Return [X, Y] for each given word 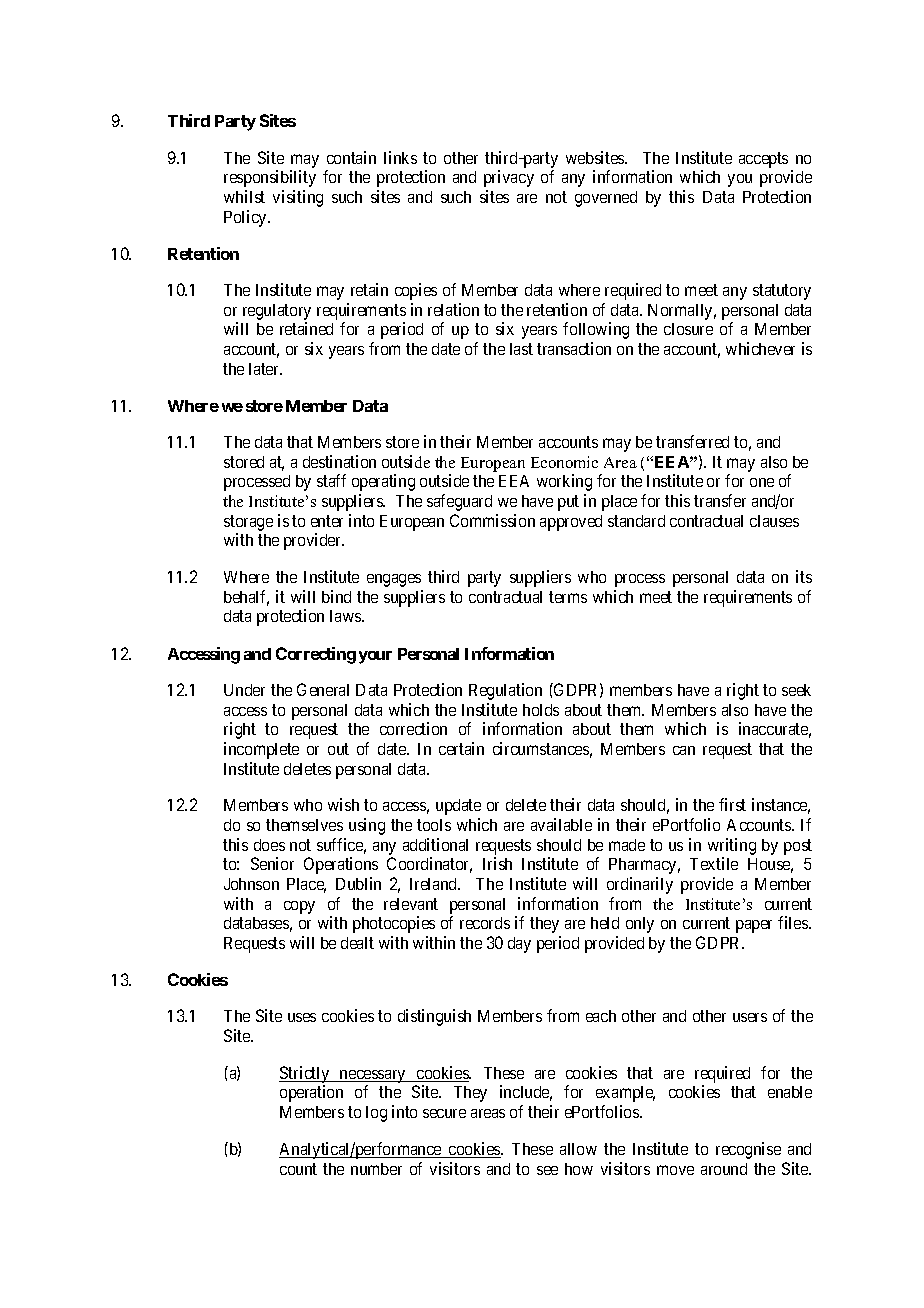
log [376, 1114]
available [561, 824]
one [762, 482]
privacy [509, 178]
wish [343, 804]
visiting [298, 198]
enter [327, 521]
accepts [763, 160]
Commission [492, 520]
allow [578, 1149]
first [732, 804]
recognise [748, 1150]
